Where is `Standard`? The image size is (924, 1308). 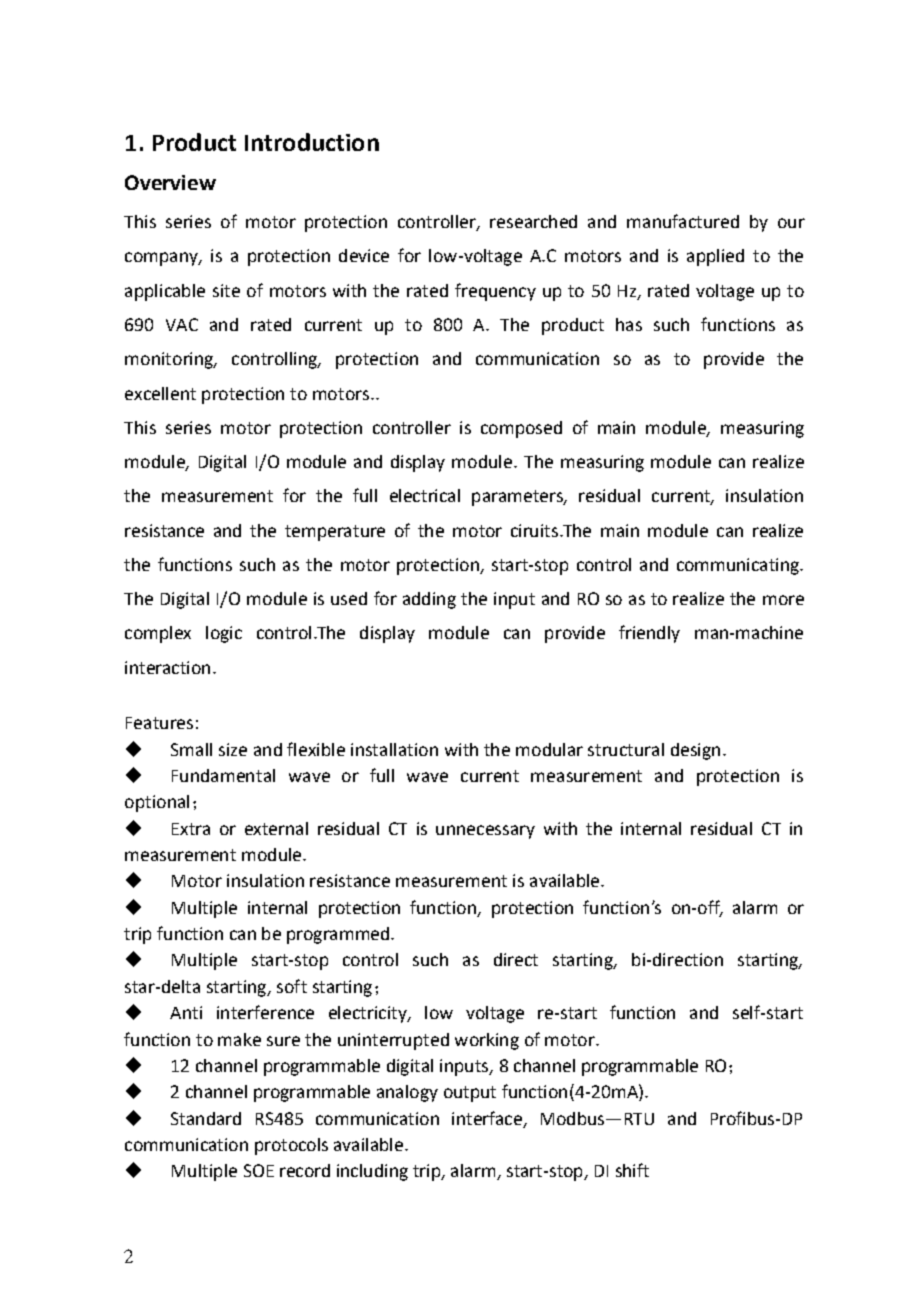
Standard is located at coordinates (206, 1118).
